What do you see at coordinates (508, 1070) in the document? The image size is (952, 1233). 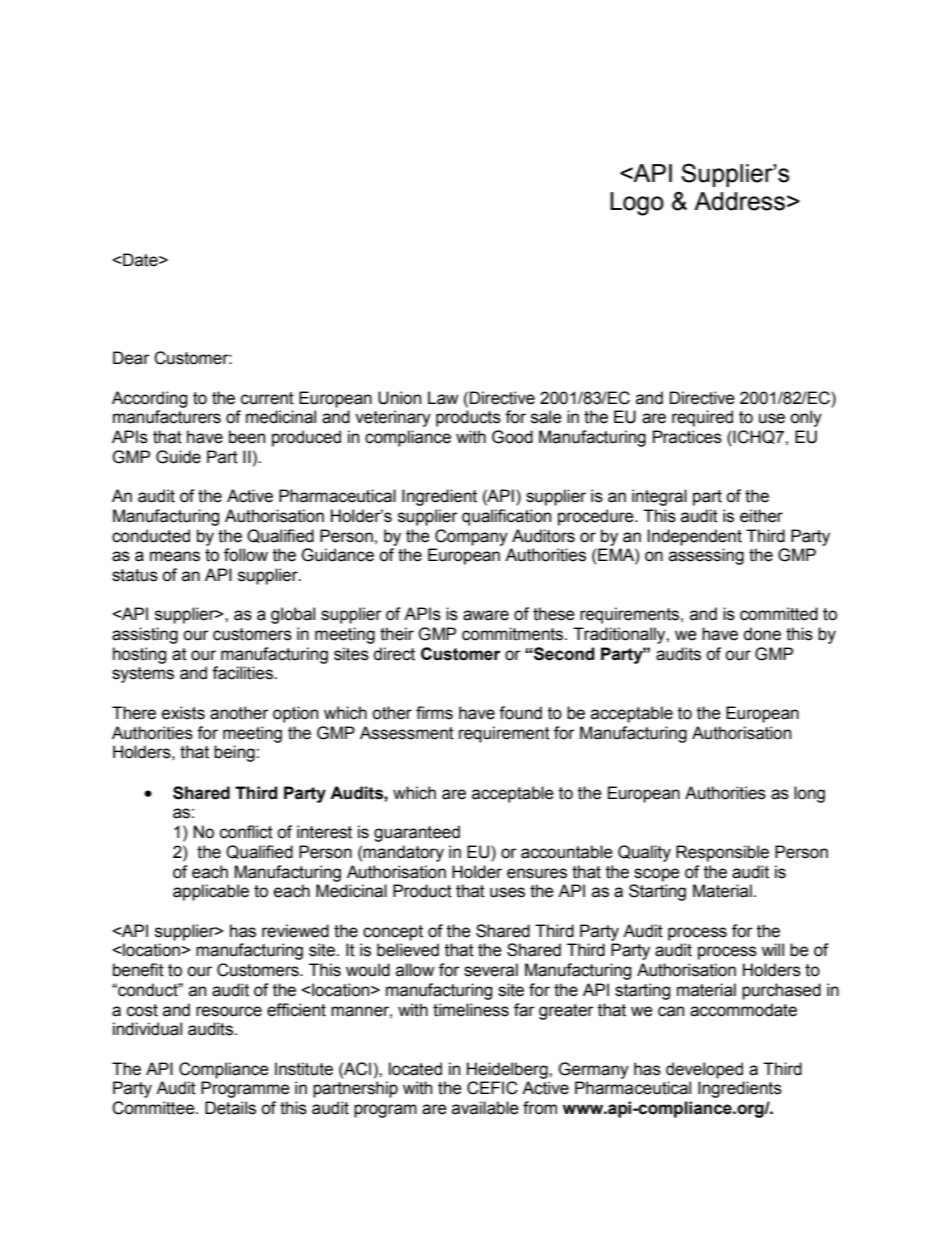 I see `Heidelberg` at bounding box center [508, 1070].
